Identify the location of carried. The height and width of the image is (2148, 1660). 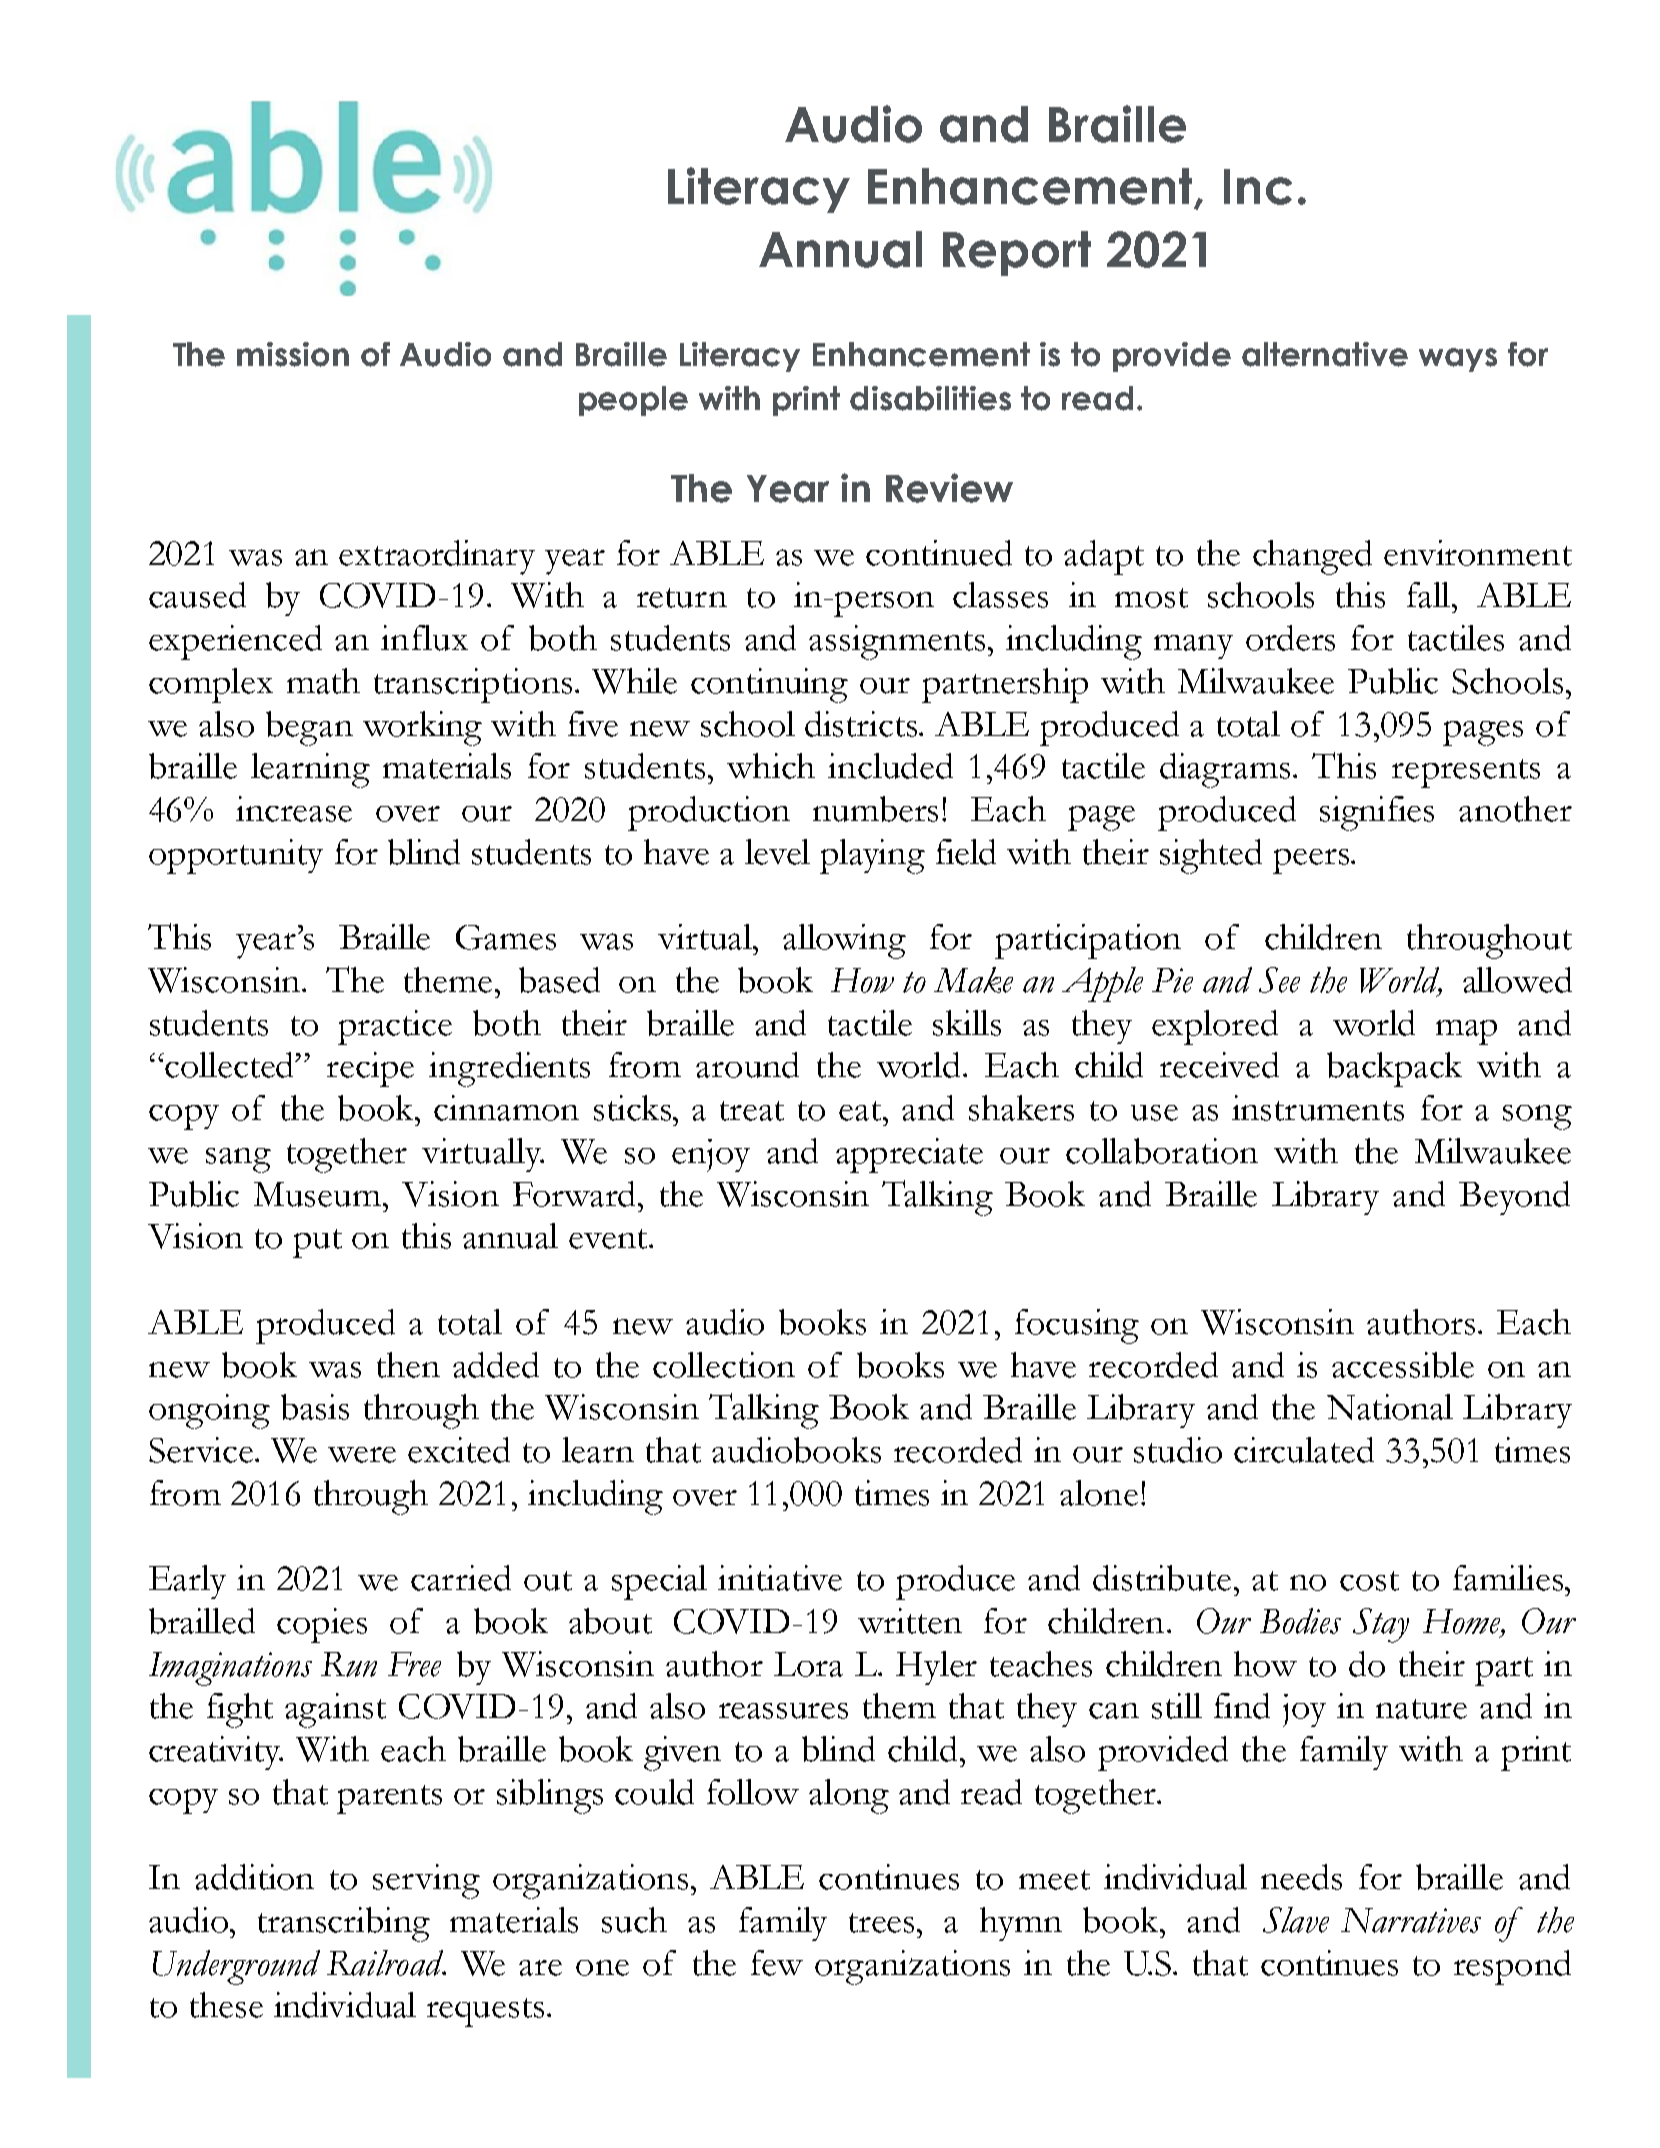
(461, 1578).
